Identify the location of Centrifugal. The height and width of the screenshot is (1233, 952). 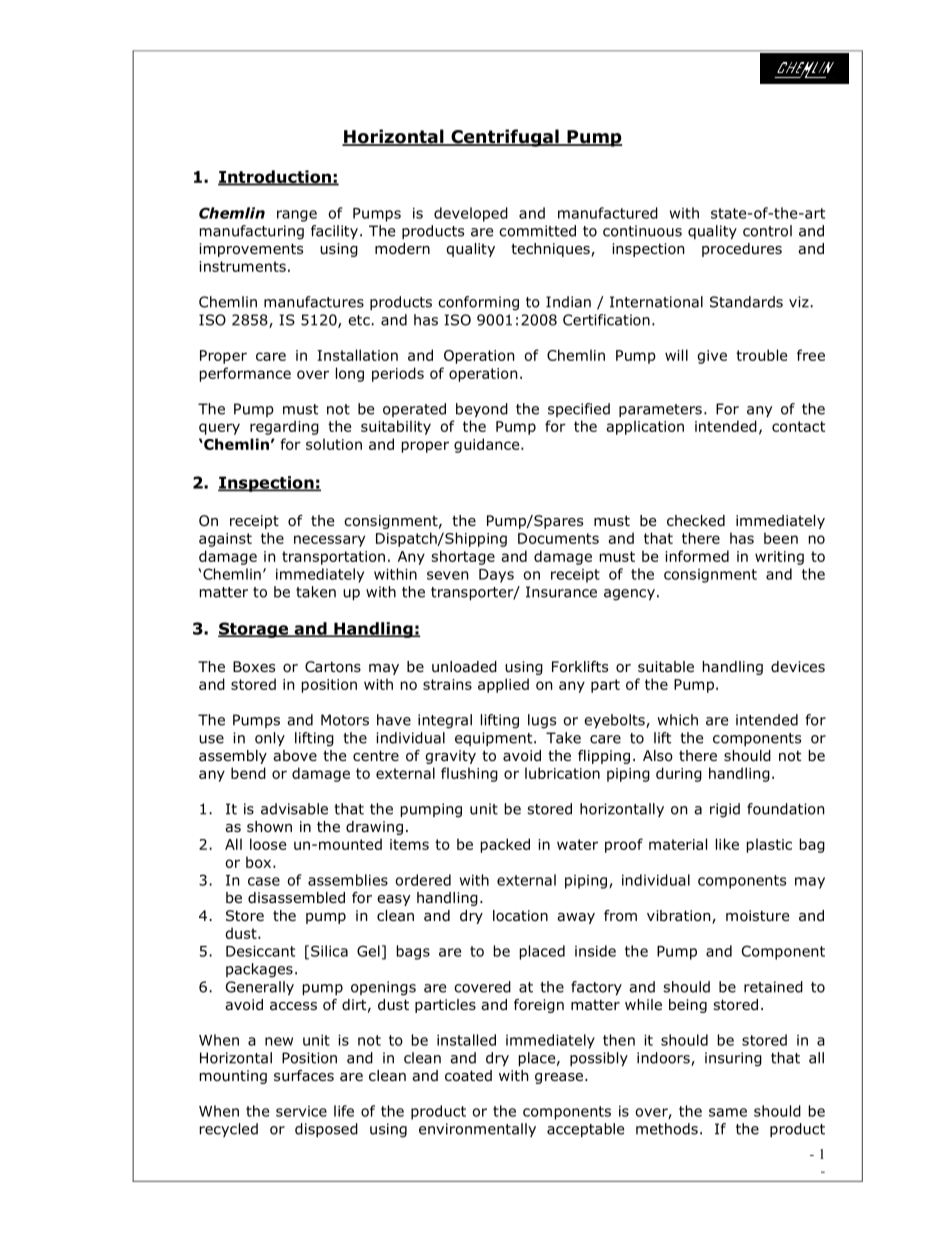
(505, 138).
